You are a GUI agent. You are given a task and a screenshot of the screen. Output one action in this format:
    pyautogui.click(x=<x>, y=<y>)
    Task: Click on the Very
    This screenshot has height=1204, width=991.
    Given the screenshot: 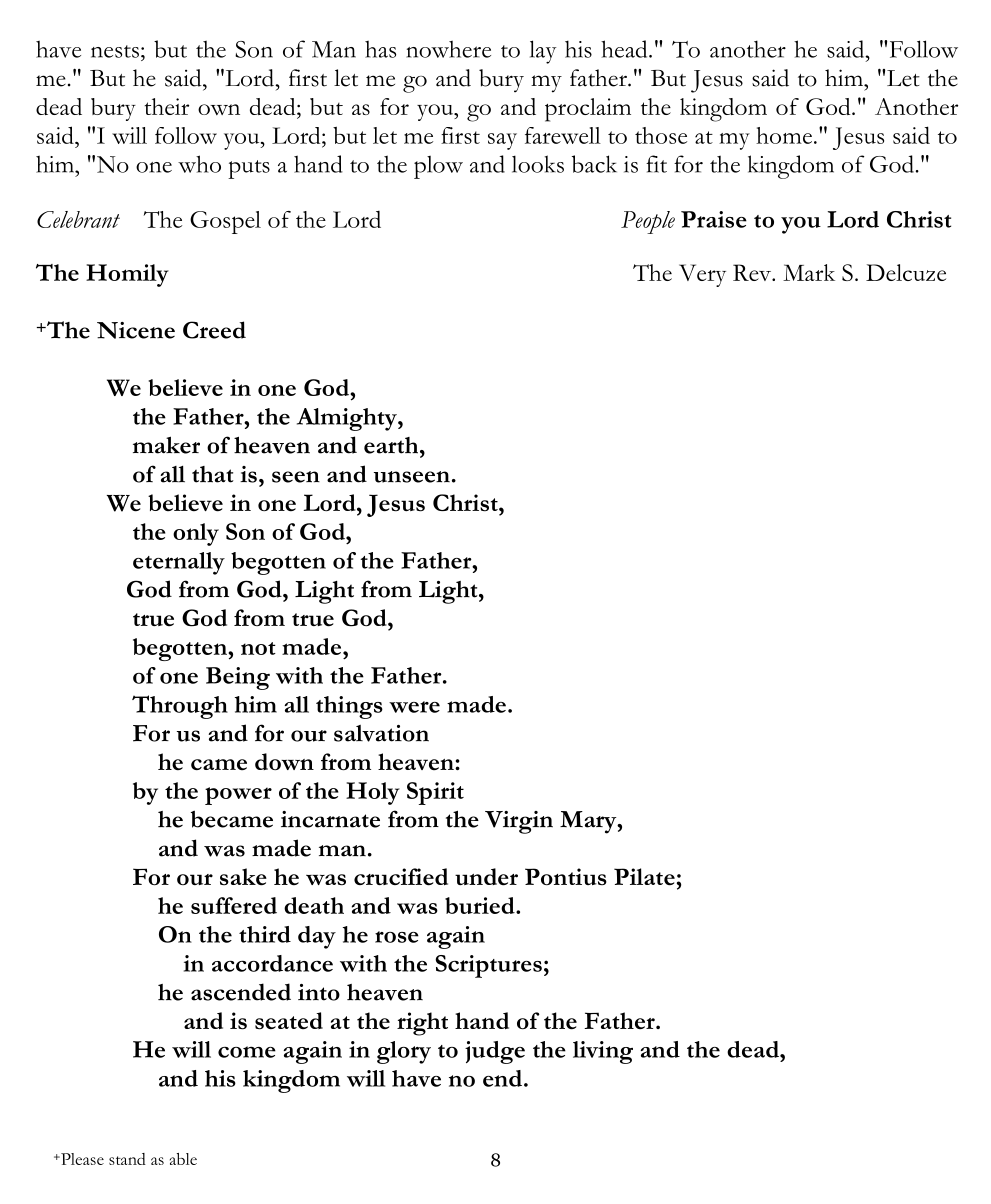 What is the action you would take?
    pyautogui.click(x=702, y=275)
